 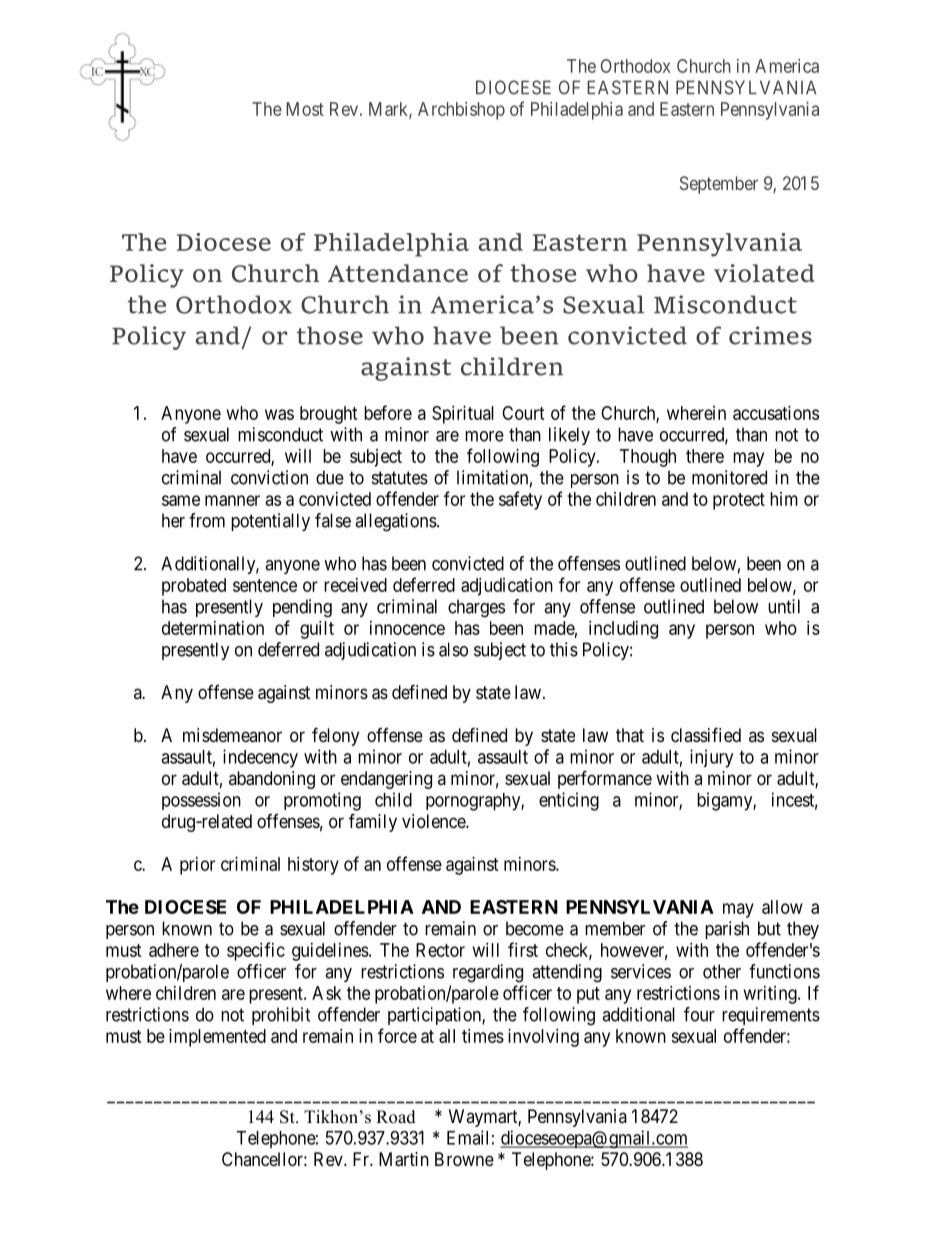 I want to click on Most, so click(x=305, y=109).
